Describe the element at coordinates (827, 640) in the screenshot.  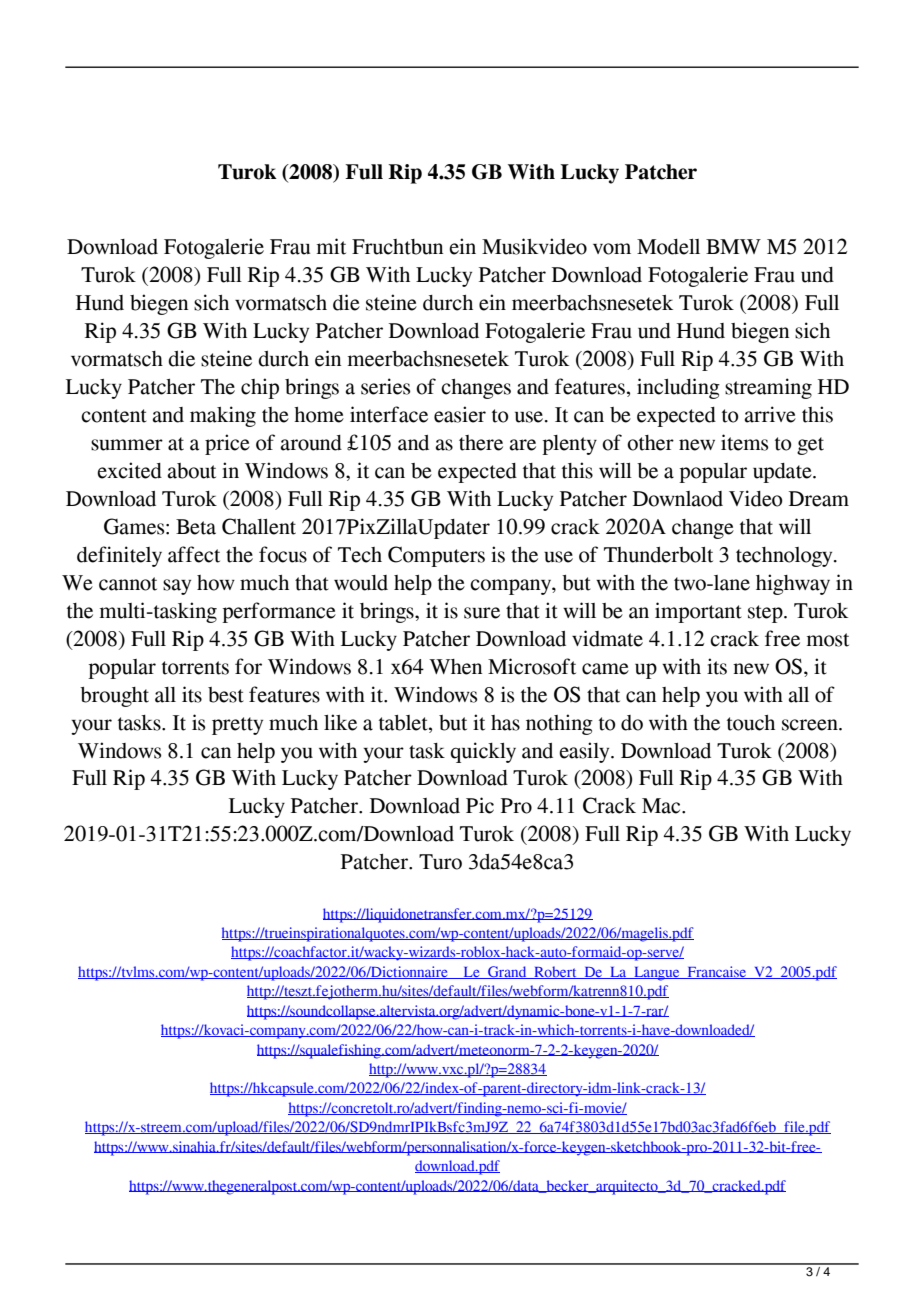
I see `most` at that location.
